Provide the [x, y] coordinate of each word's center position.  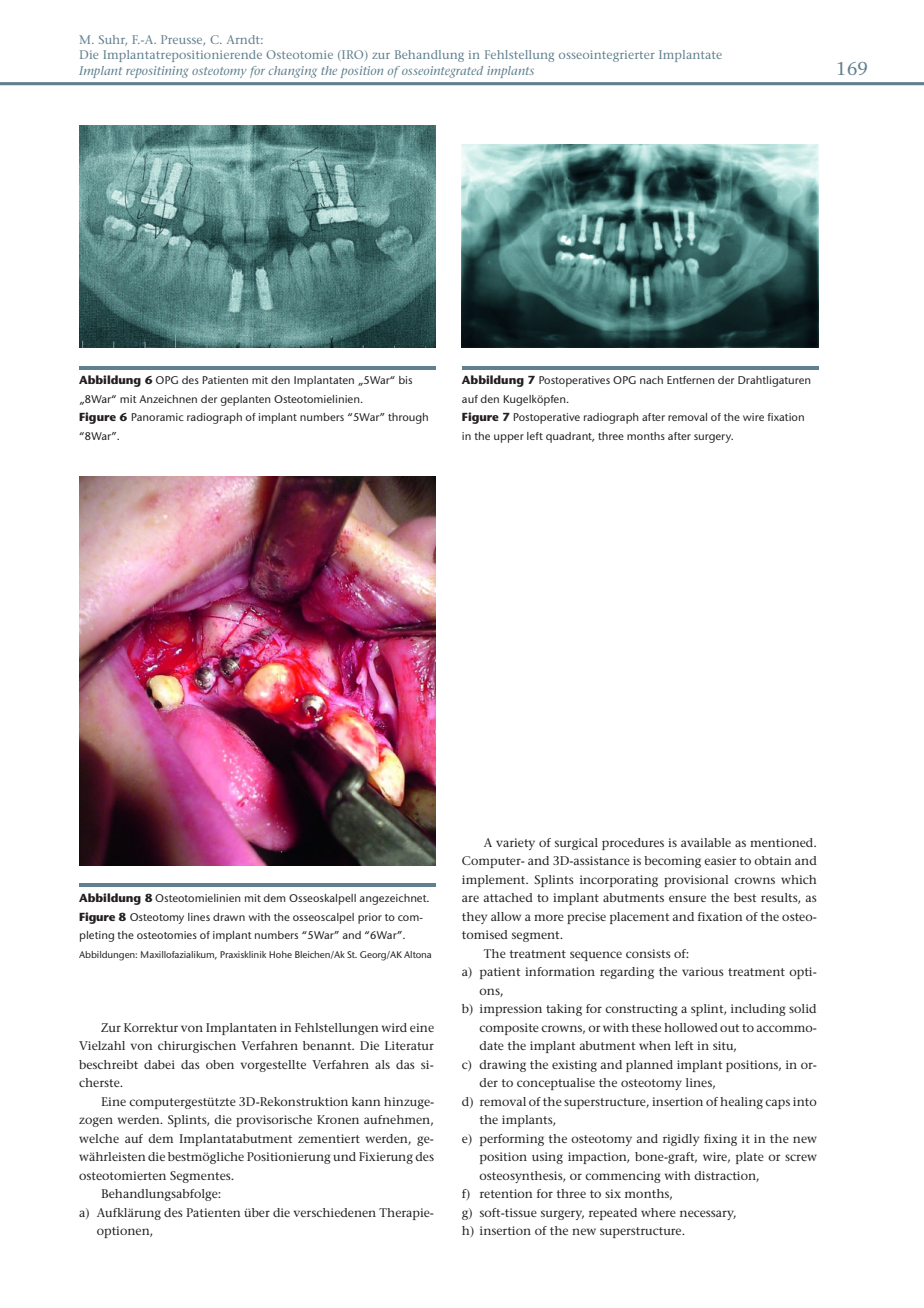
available [706, 842]
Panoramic [157, 417]
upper [509, 438]
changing [293, 72]
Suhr [113, 40]
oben [220, 1064]
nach [651, 380]
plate [750, 1158]
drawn [229, 917]
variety [515, 844]
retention [506, 1193]
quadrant [570, 437]
